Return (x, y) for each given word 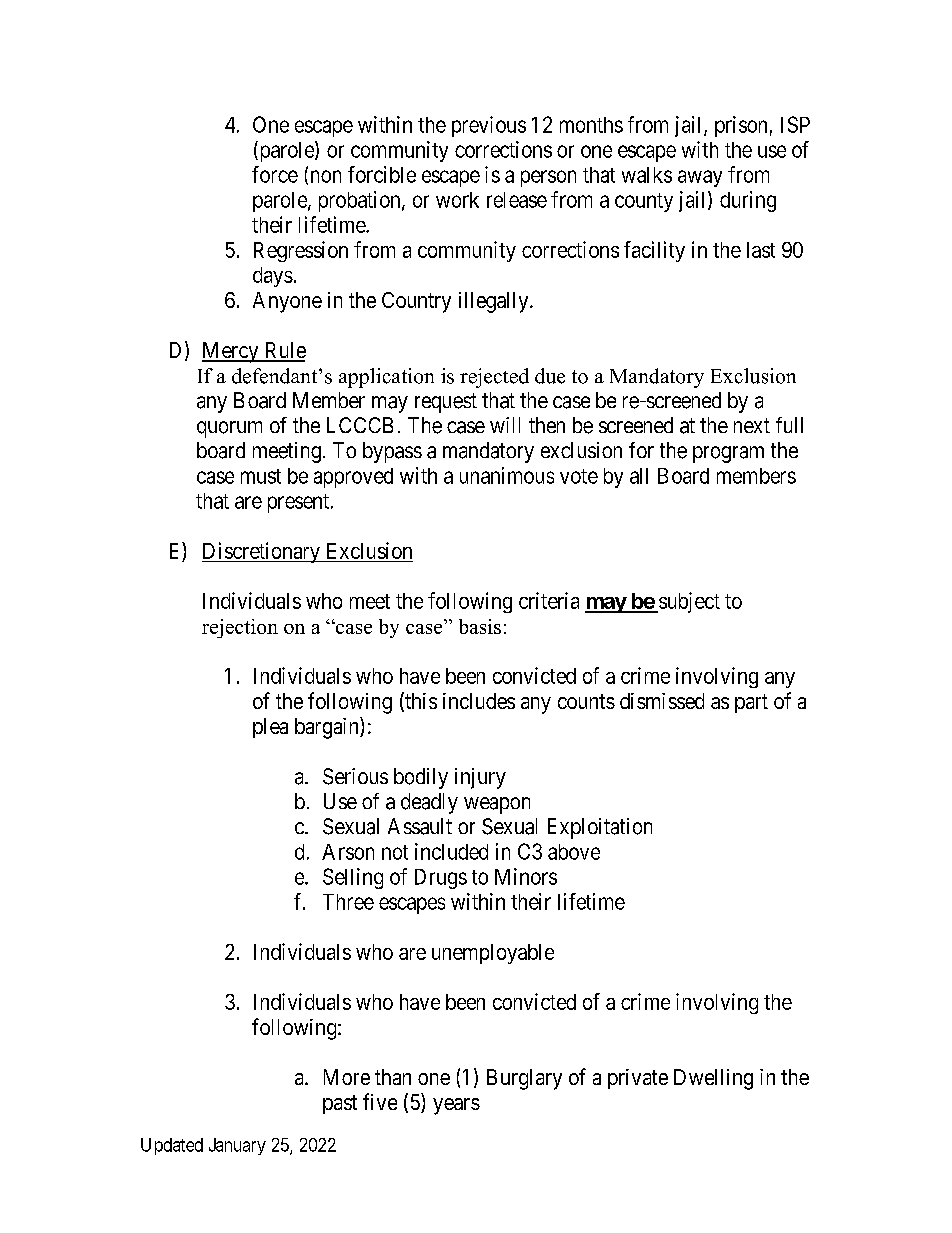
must (261, 476)
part (751, 703)
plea (270, 728)
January (237, 1146)
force (275, 174)
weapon (497, 805)
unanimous (507, 475)
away (700, 178)
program (728, 454)
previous (489, 126)
